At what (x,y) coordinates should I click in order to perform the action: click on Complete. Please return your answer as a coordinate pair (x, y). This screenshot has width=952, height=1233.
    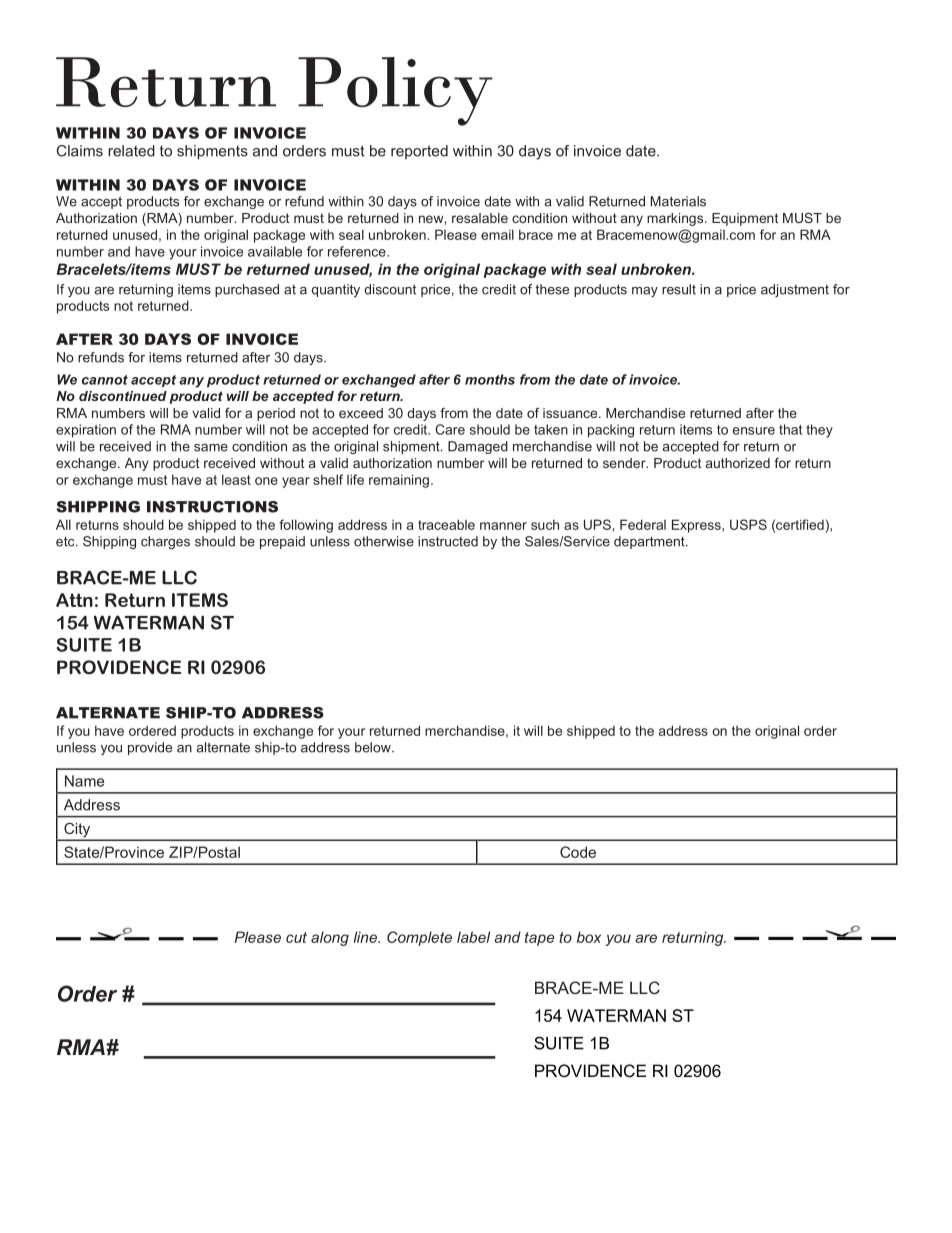
    Looking at the image, I should click on (419, 938).
